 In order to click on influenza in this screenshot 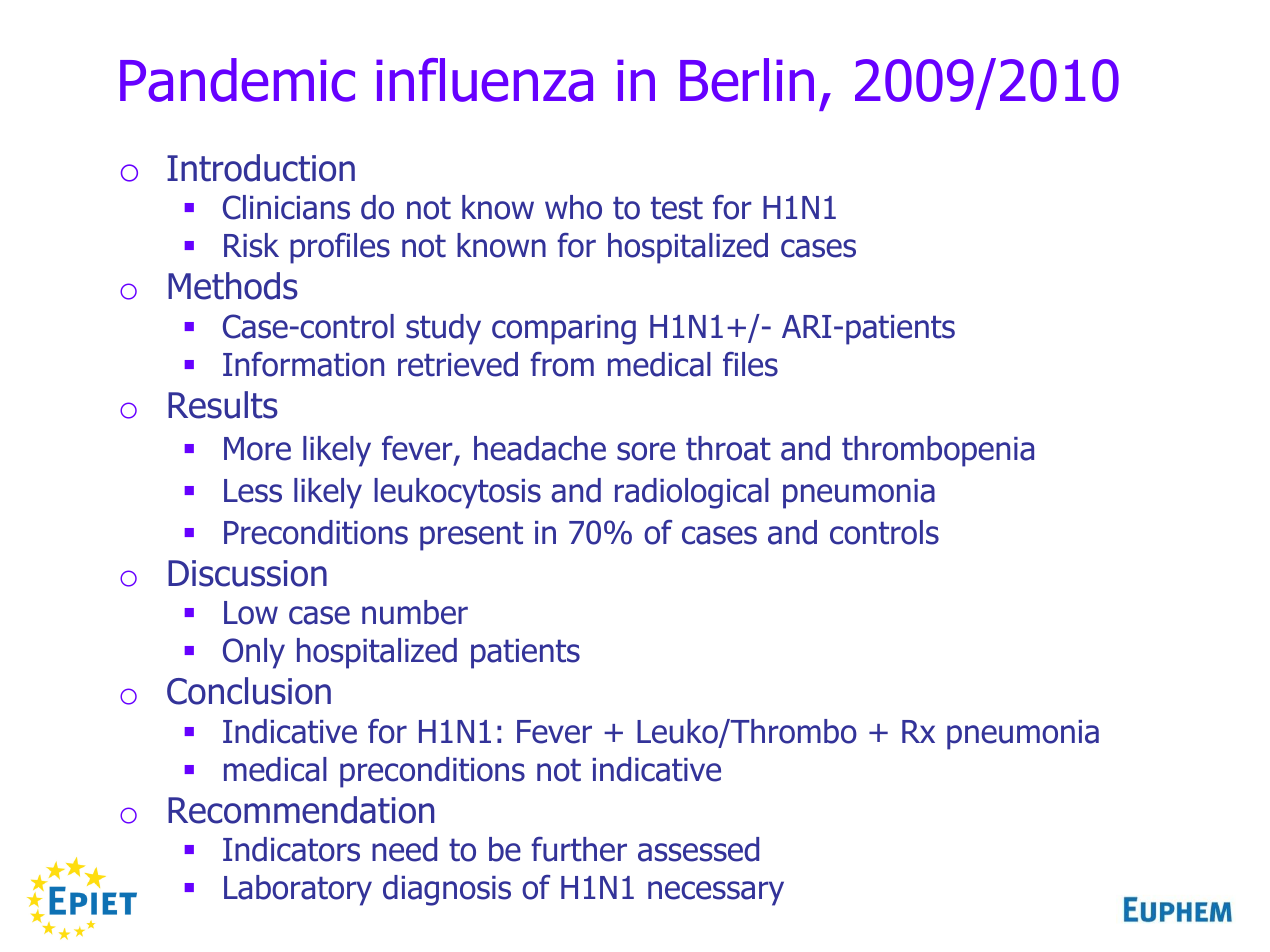, I will do `click(484, 80)`.
